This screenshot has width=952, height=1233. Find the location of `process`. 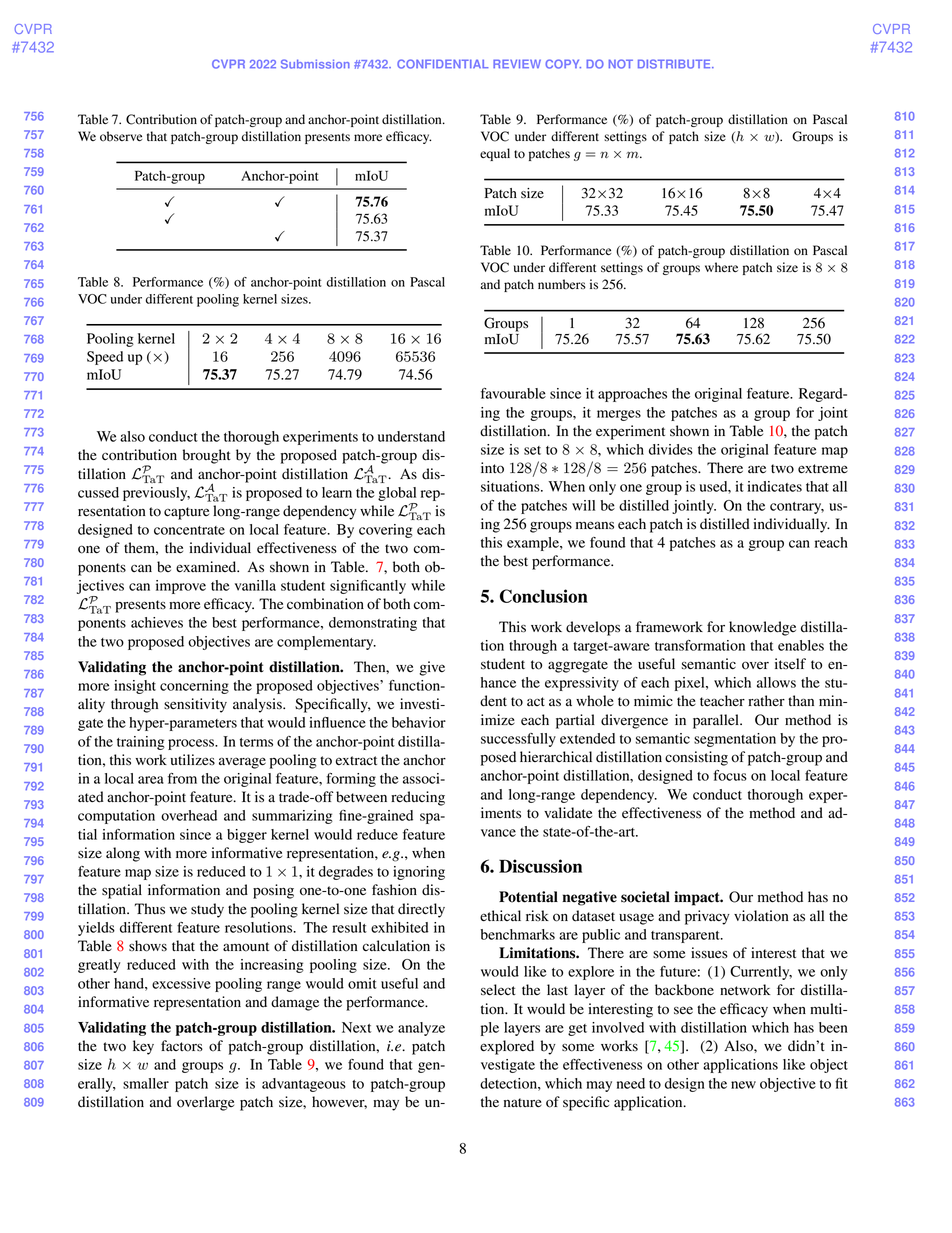

process is located at coordinates (192, 744).
